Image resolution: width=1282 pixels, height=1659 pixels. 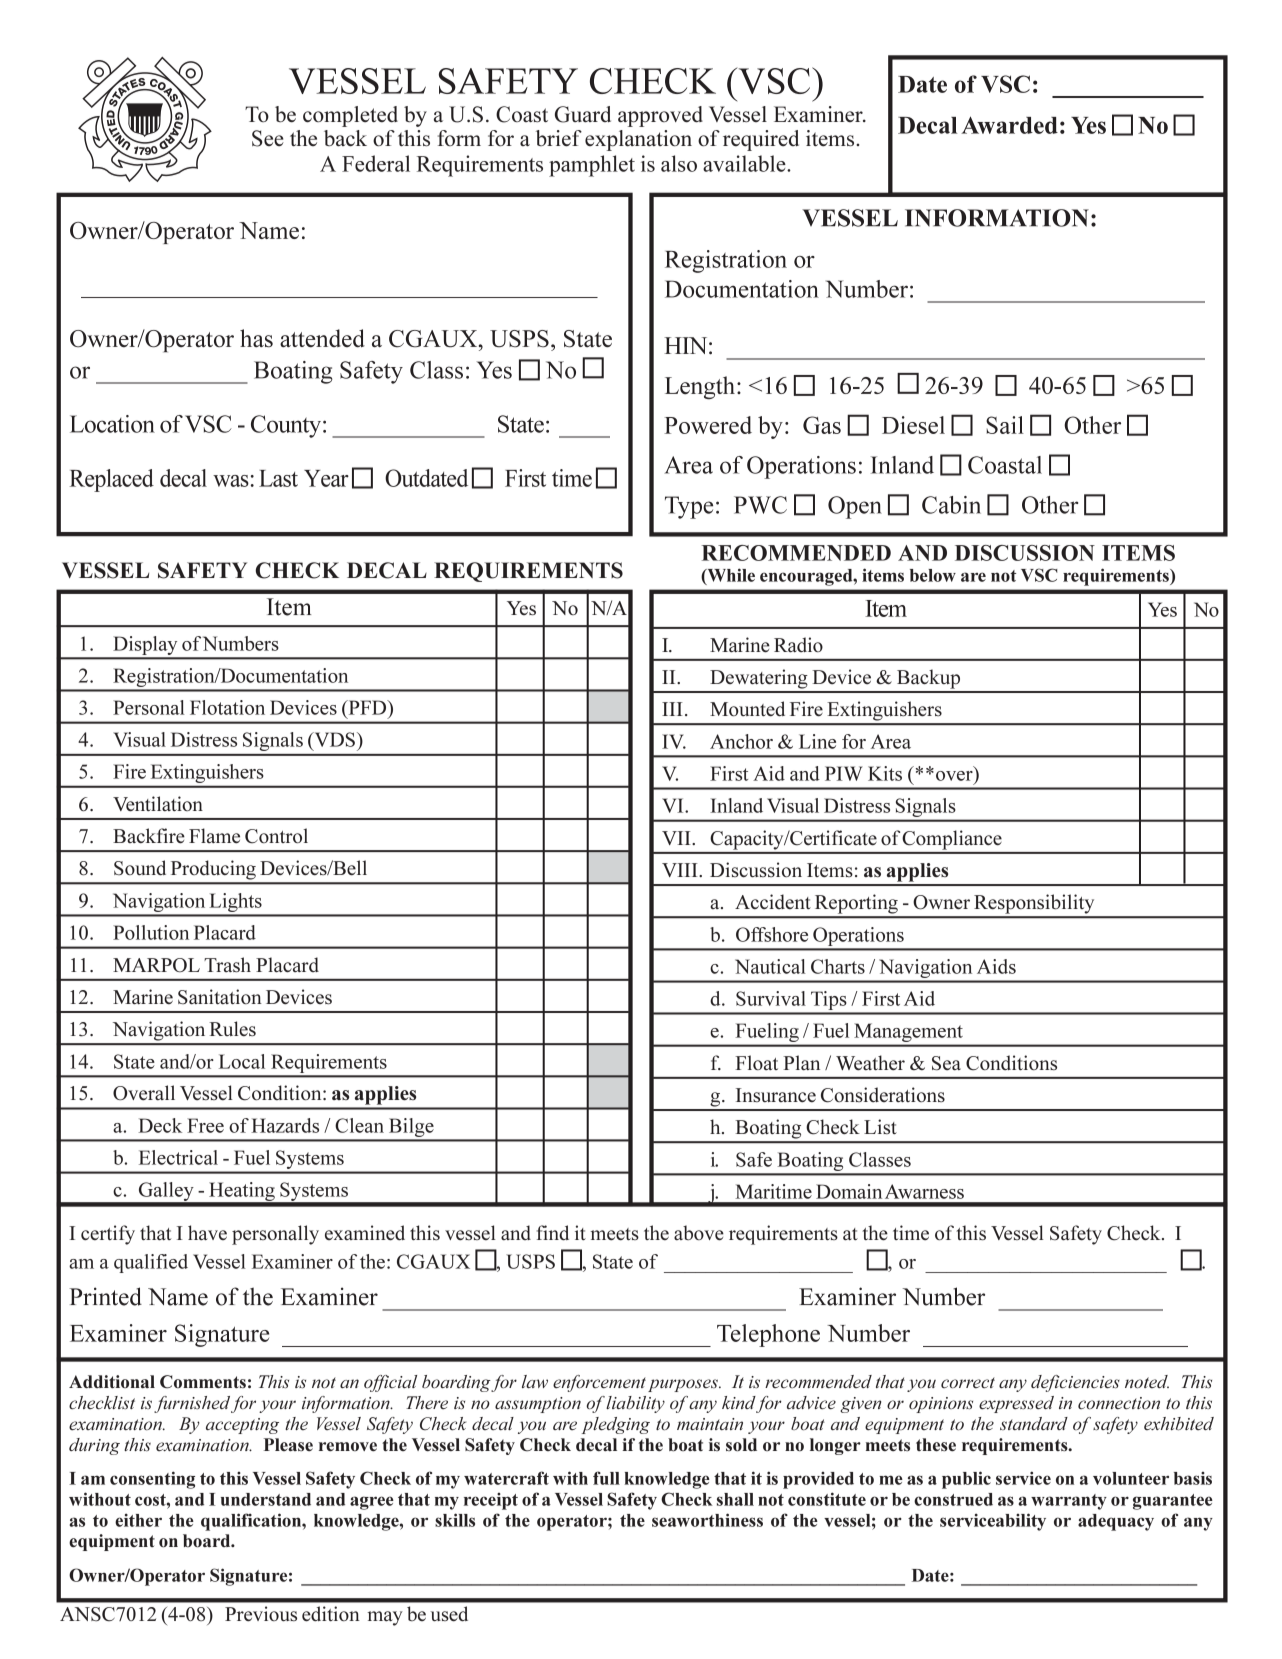 What do you see at coordinates (735, 1499) in the document?
I see `shall` at bounding box center [735, 1499].
